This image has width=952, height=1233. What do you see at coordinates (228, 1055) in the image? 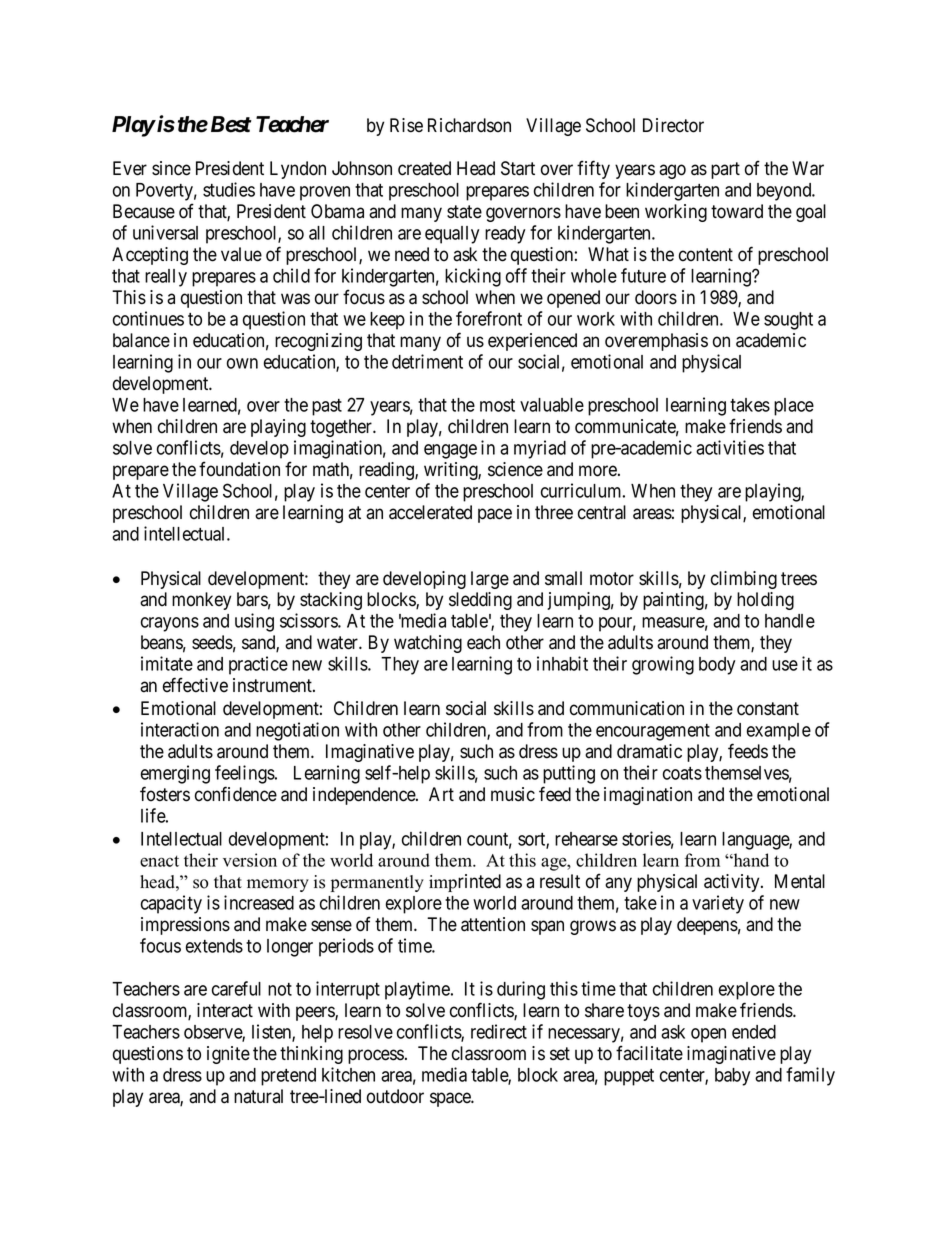
I see `ignite` at bounding box center [228, 1055].
